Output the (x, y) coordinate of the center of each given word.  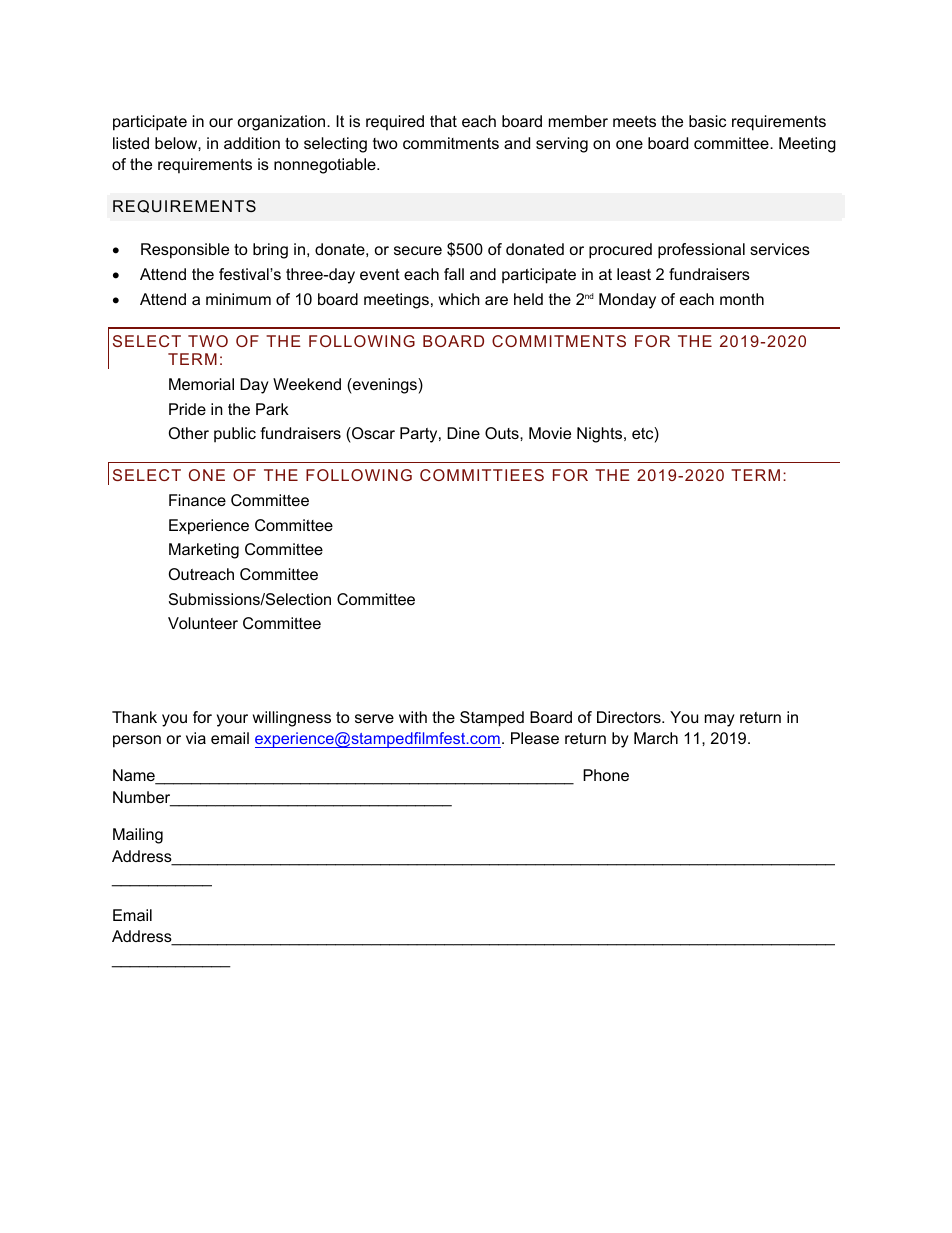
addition (252, 143)
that (443, 121)
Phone (606, 775)
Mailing (138, 836)
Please (535, 738)
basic (707, 121)
